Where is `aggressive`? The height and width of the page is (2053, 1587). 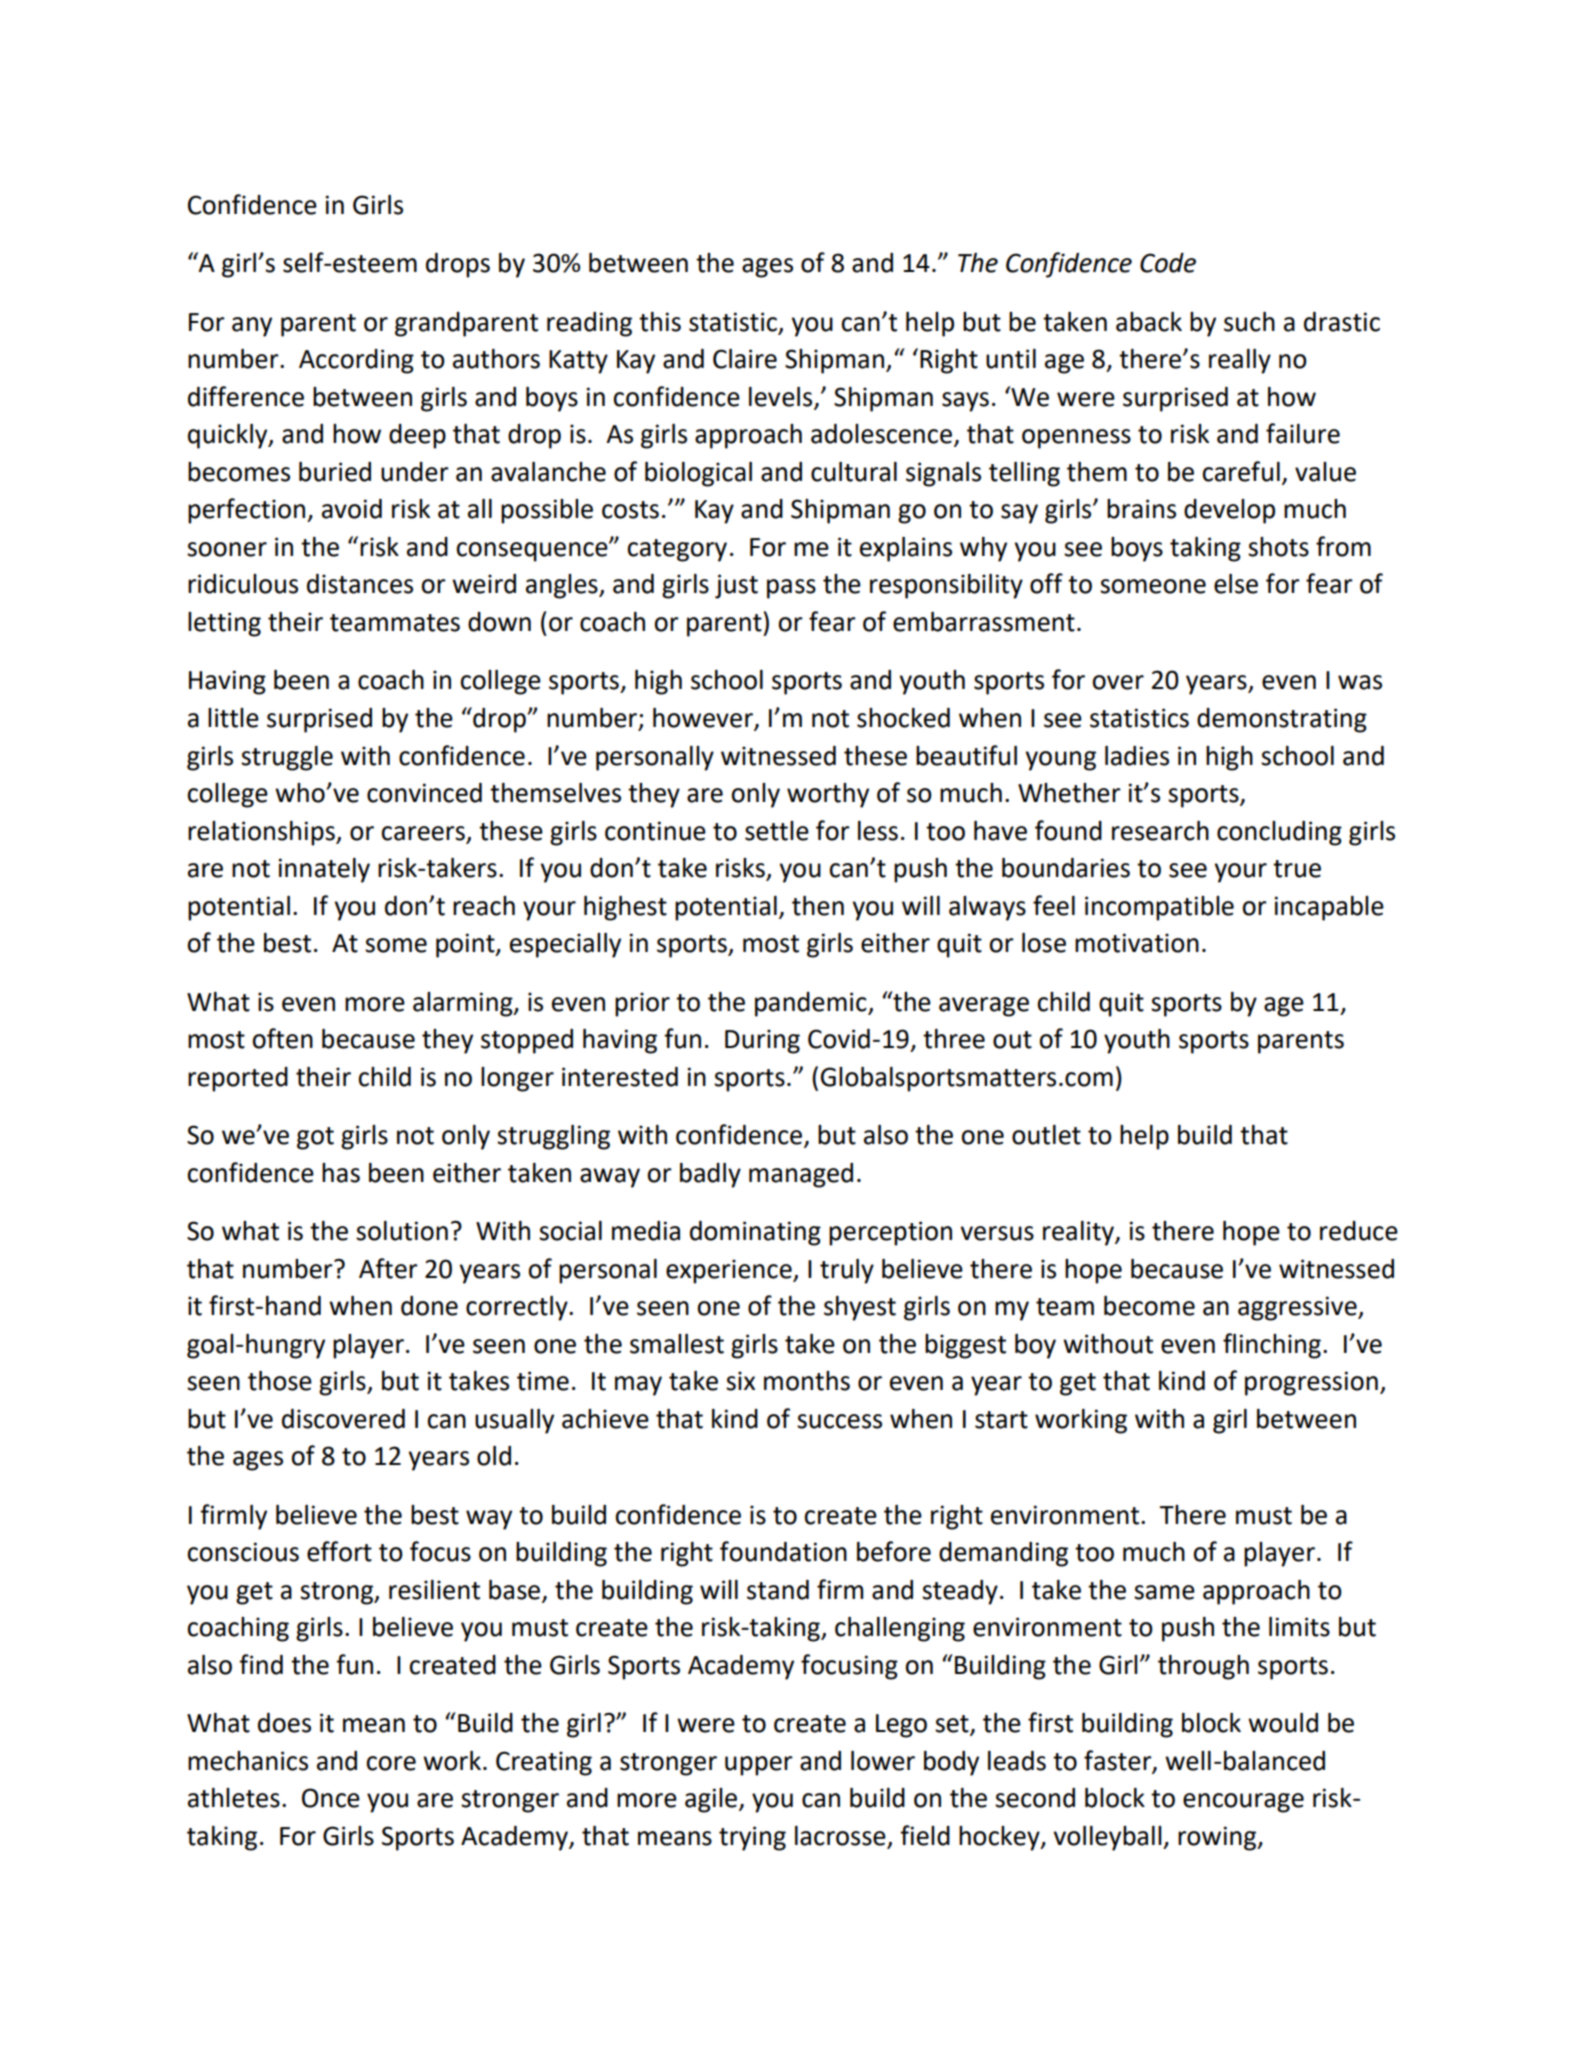
aggressive is located at coordinates (1298, 1308).
